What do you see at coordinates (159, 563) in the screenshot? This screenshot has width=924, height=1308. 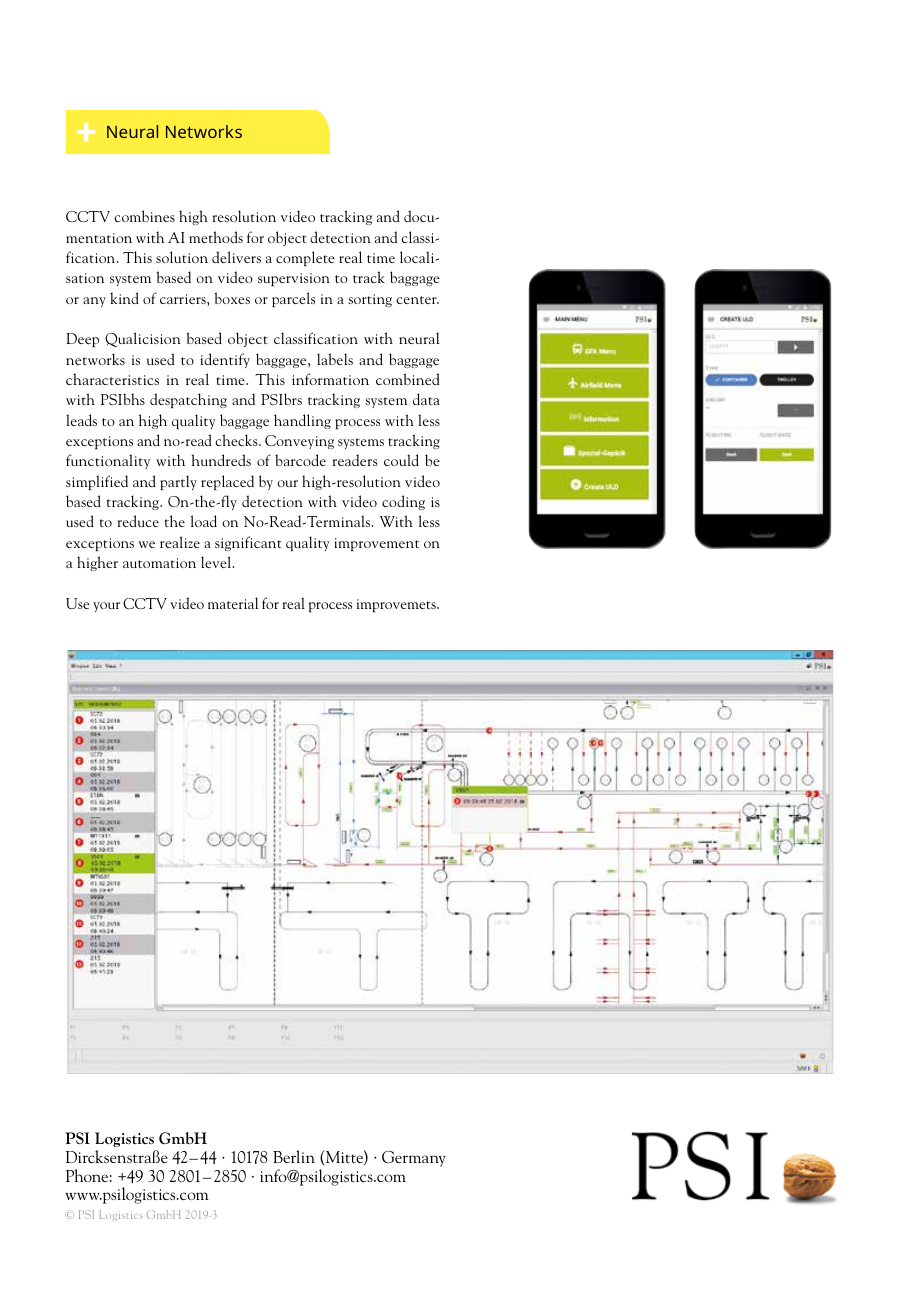 I see `automation` at bounding box center [159, 563].
